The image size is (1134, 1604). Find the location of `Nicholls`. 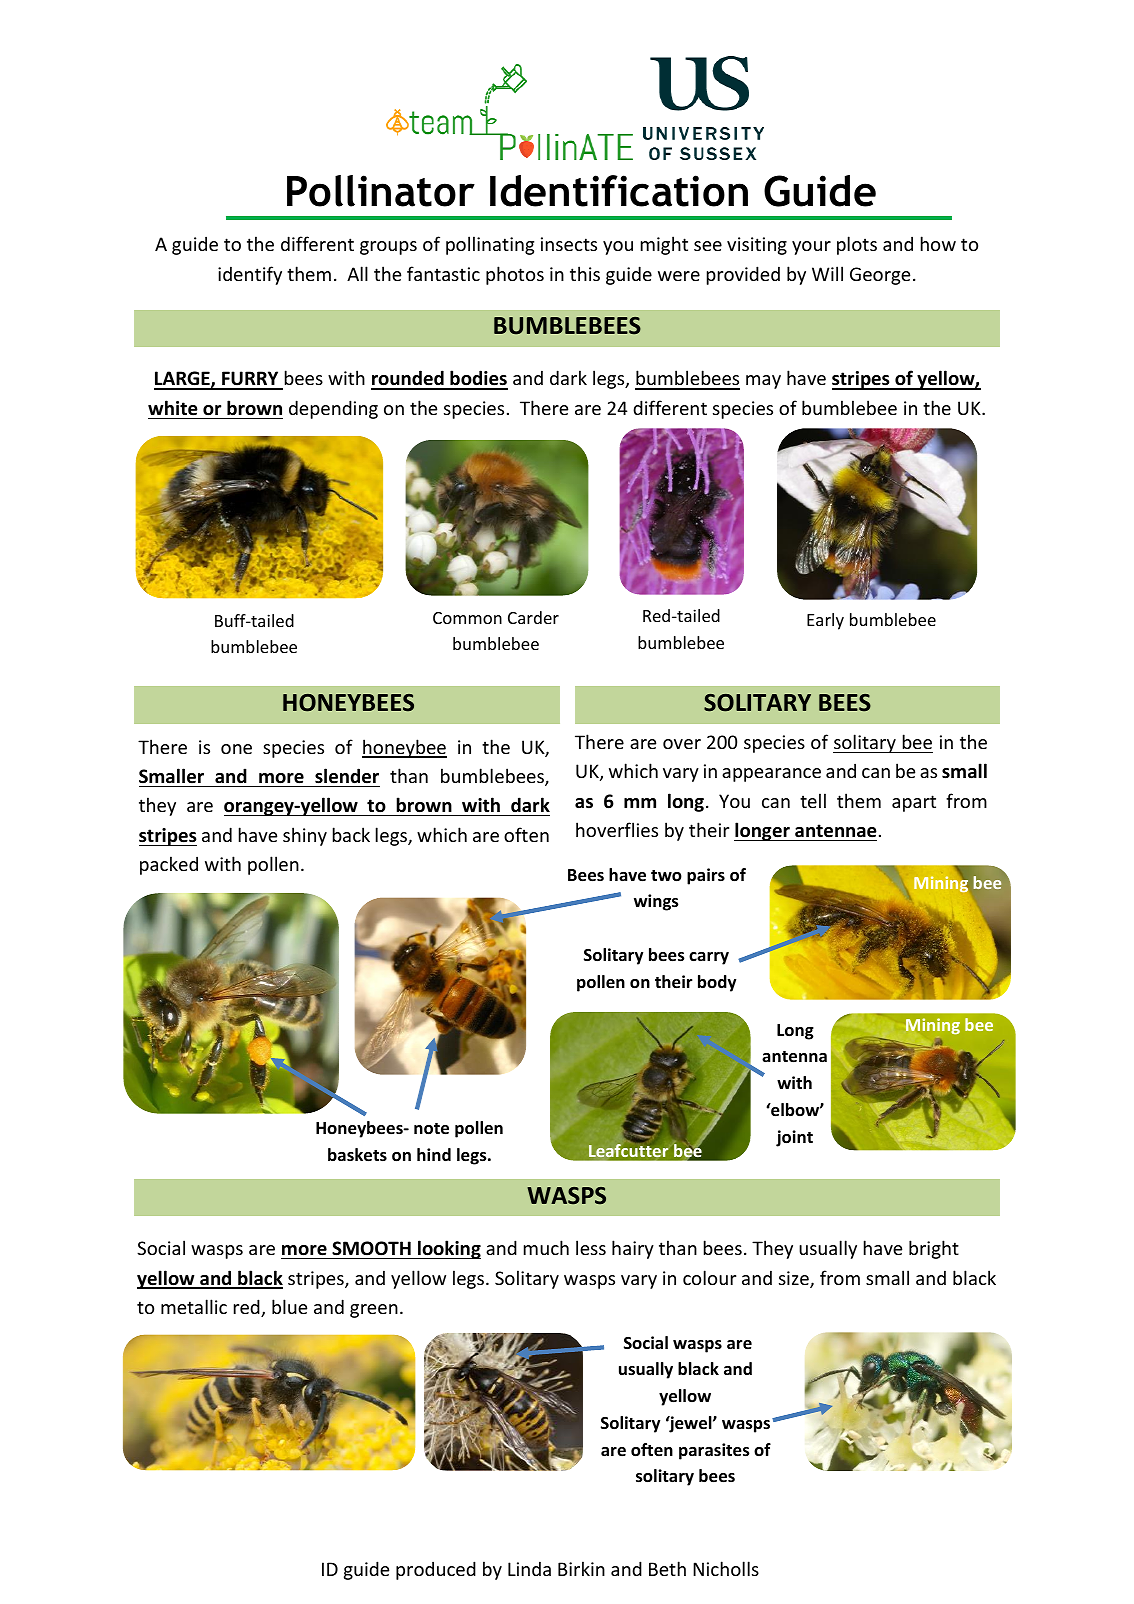

Nicholls is located at coordinates (726, 1568).
